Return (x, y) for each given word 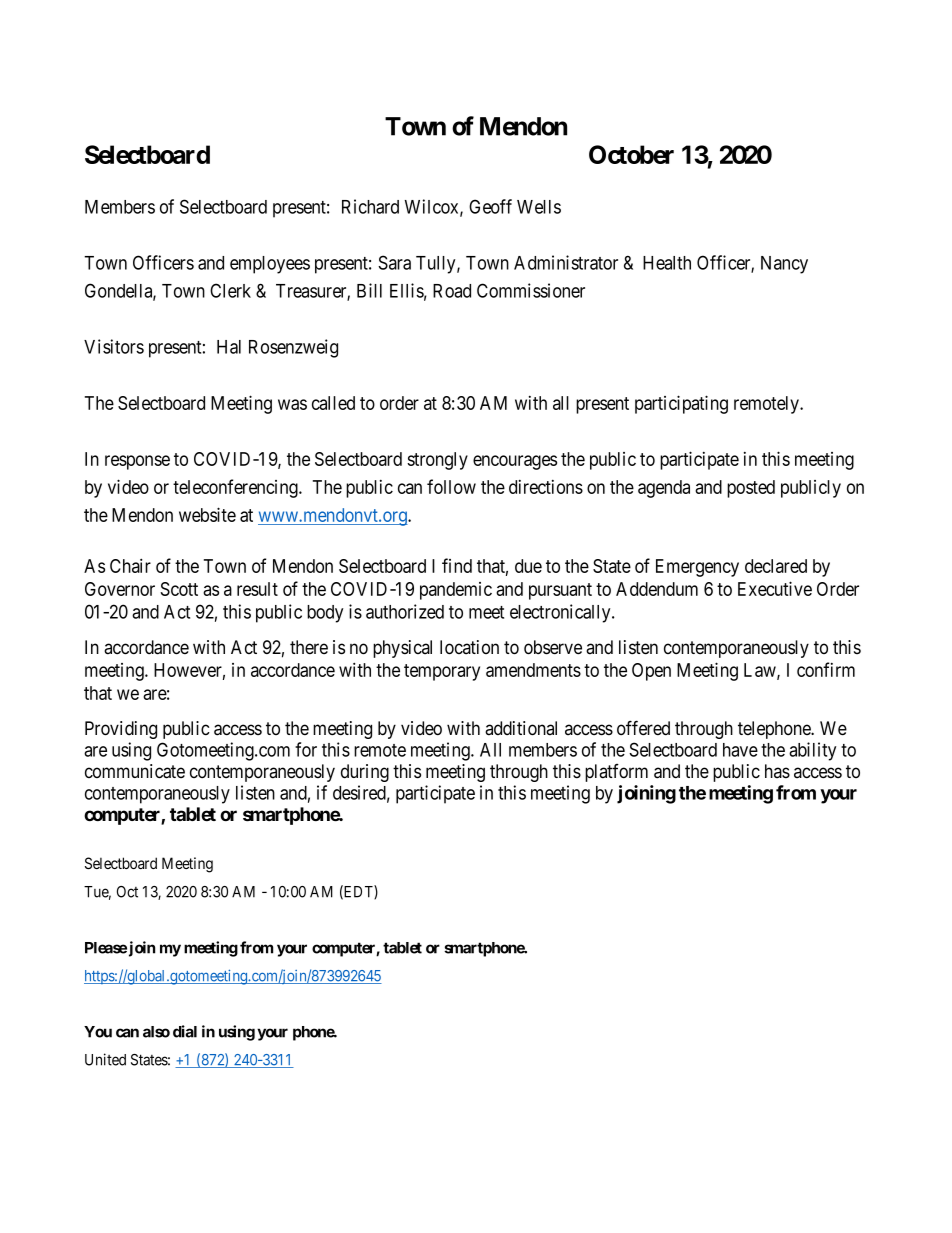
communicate (135, 771)
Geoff (490, 206)
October (631, 154)
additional (521, 728)
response (137, 462)
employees (270, 265)
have (740, 750)
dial (185, 1031)
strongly (437, 461)
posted (751, 489)
